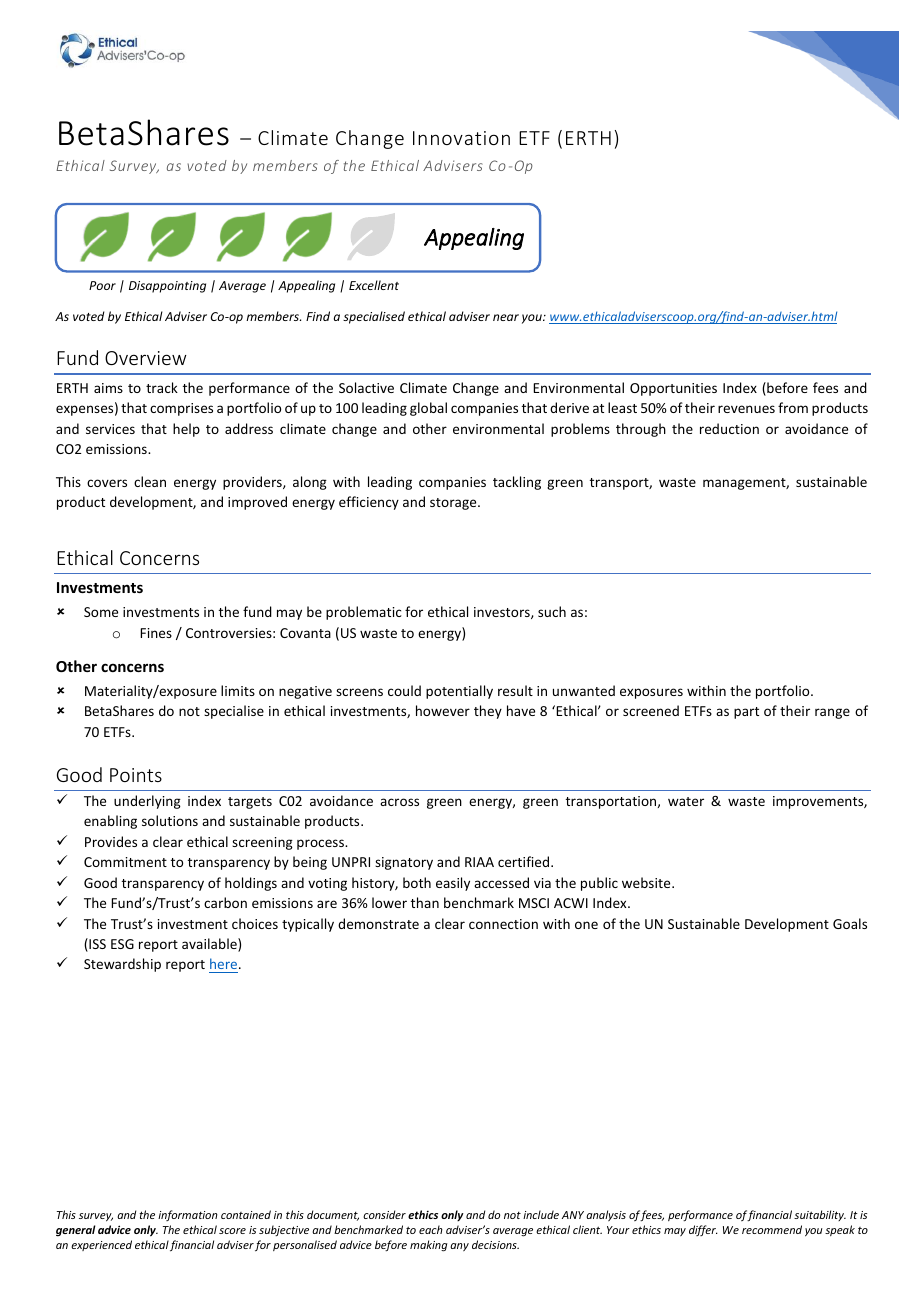 The image size is (924, 1308). Describe the element at coordinates (167, 287) in the screenshot. I see `Disappointing` at that location.
